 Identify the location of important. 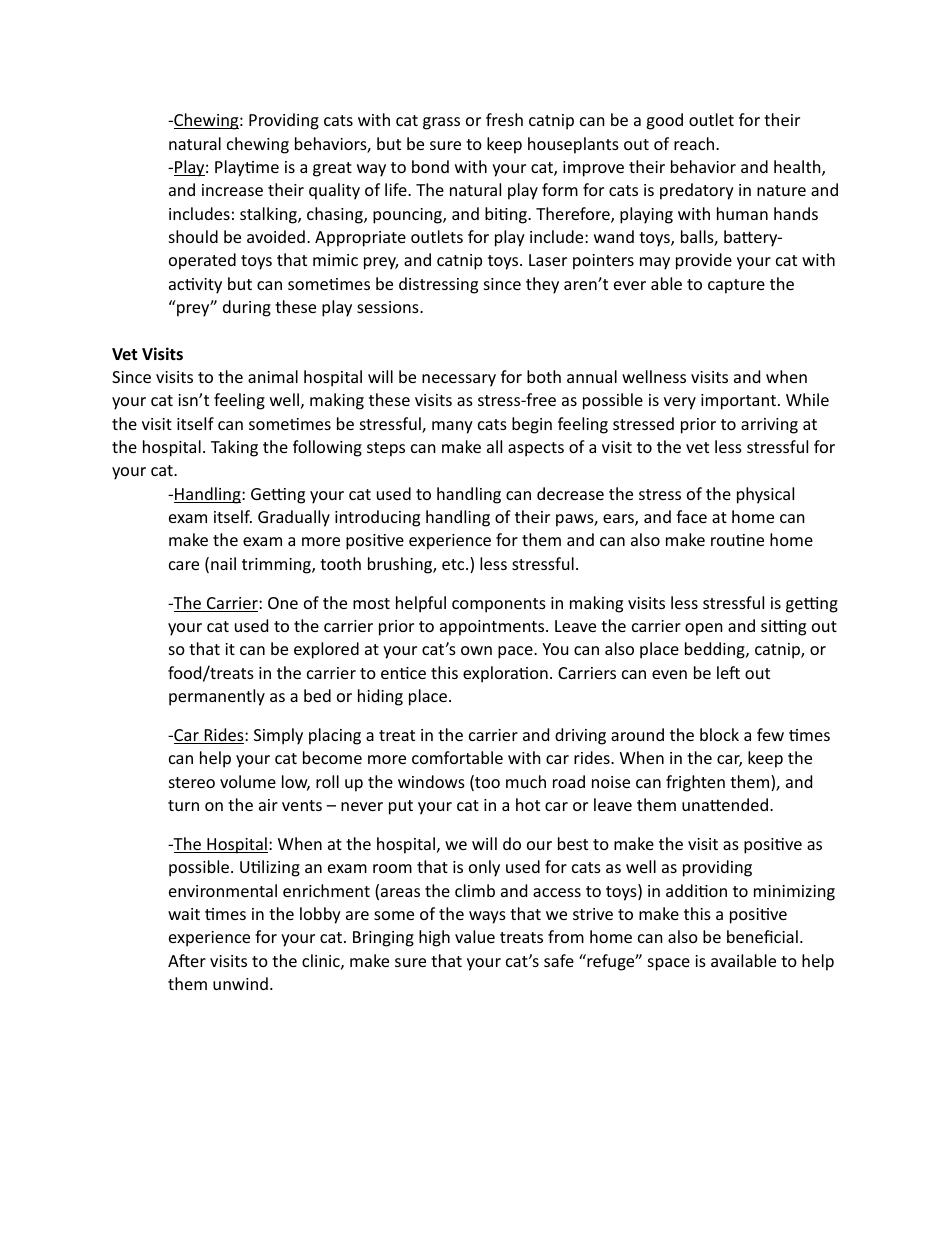
(738, 402).
